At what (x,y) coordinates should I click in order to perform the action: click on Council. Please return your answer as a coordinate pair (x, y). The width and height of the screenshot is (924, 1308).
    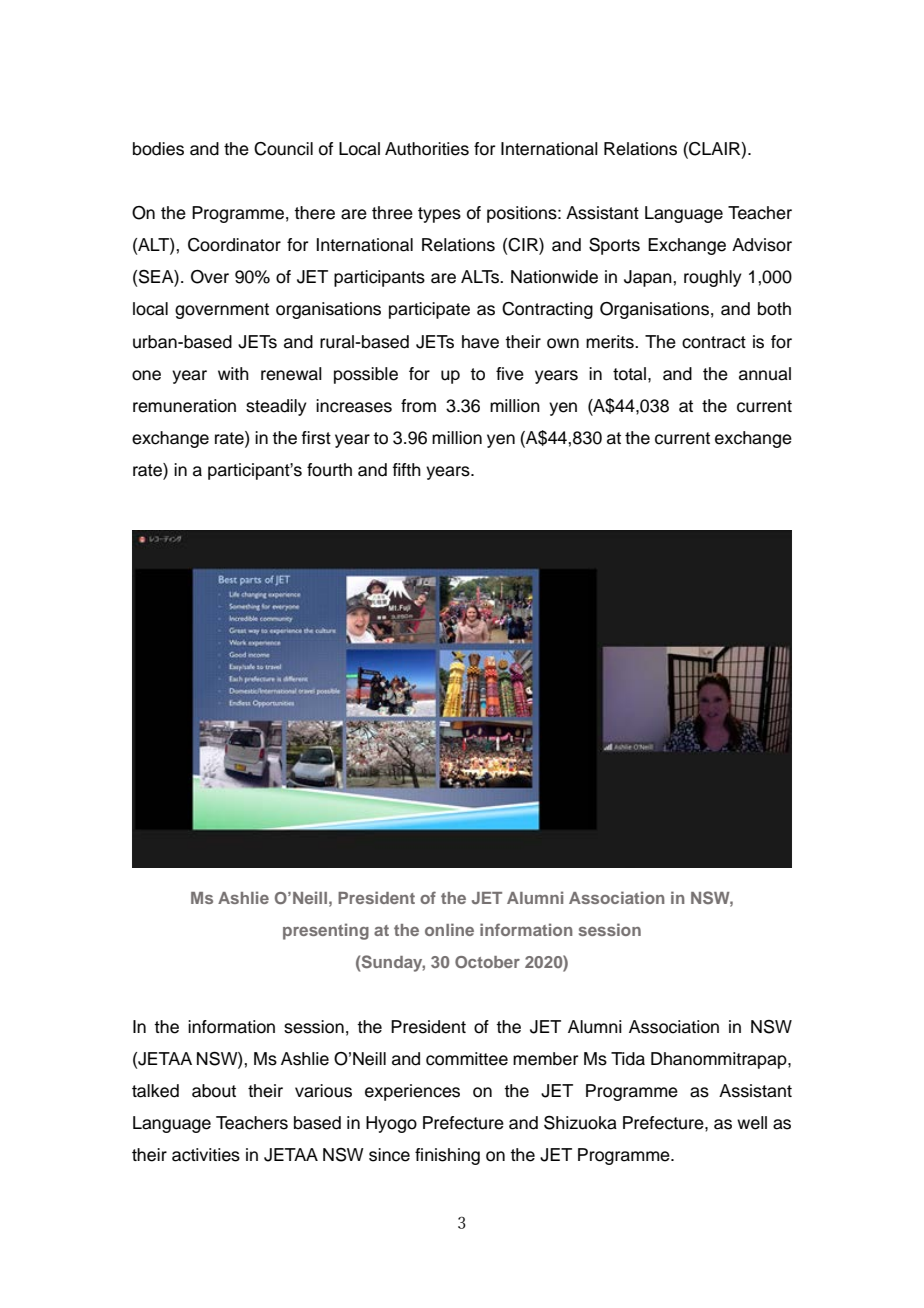
    Looking at the image, I should click on (283, 149).
